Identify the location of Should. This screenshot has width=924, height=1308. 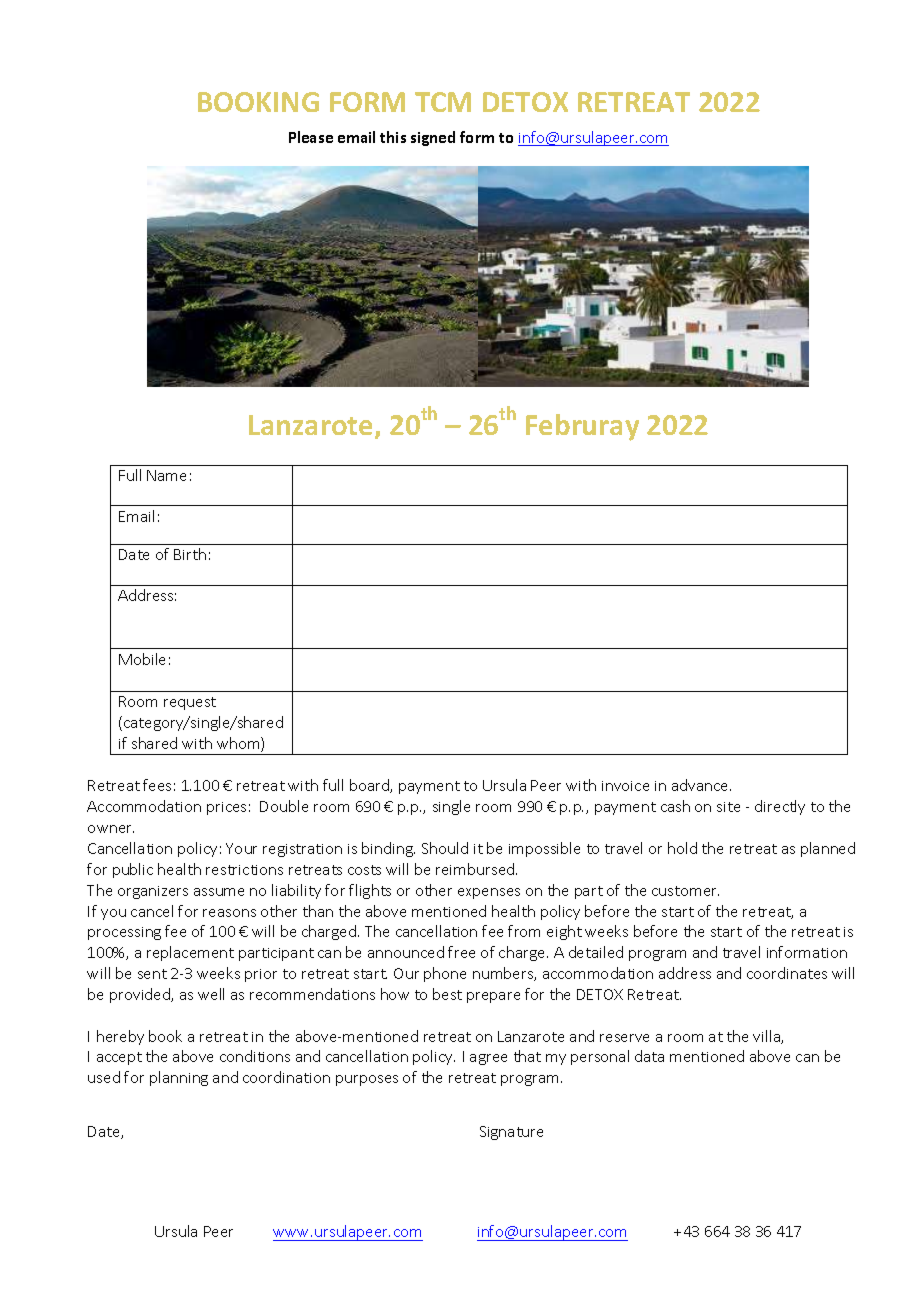
(445, 848).
